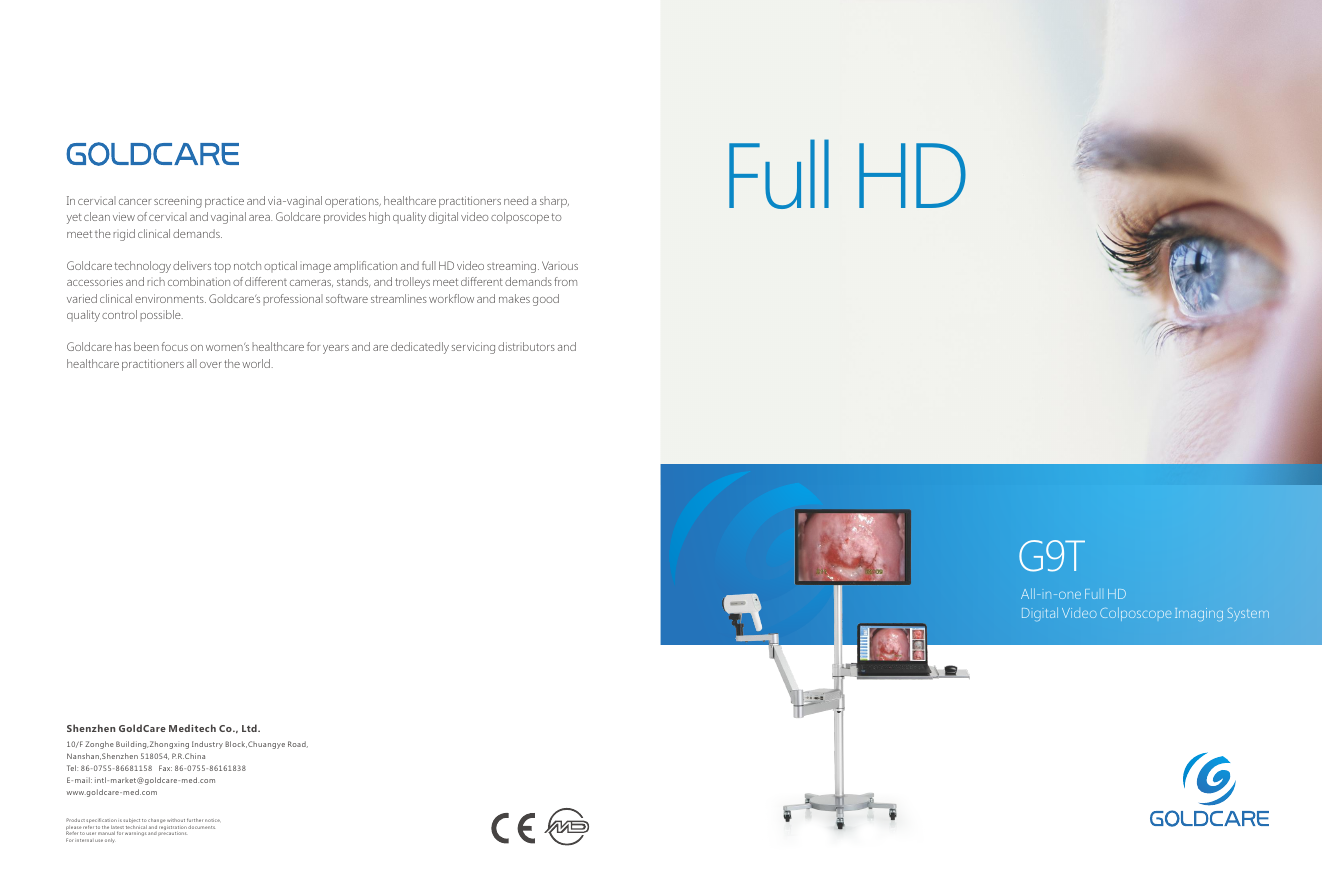  I want to click on Meditech, so click(192, 728).
